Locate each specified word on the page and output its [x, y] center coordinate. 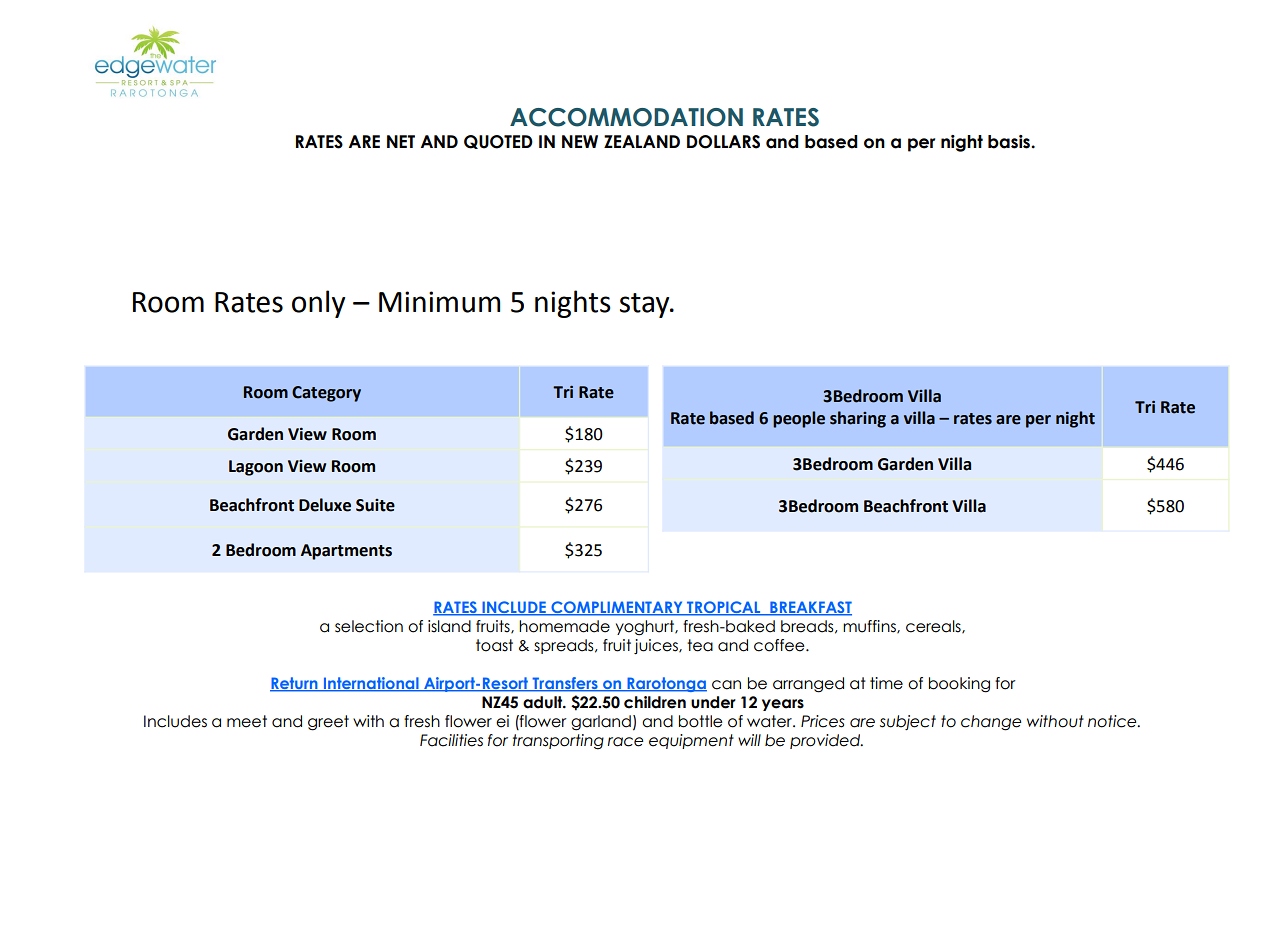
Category [326, 394]
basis [1010, 142]
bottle [700, 721]
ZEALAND [642, 141]
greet [328, 723]
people [799, 419]
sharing [858, 419]
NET [401, 141]
